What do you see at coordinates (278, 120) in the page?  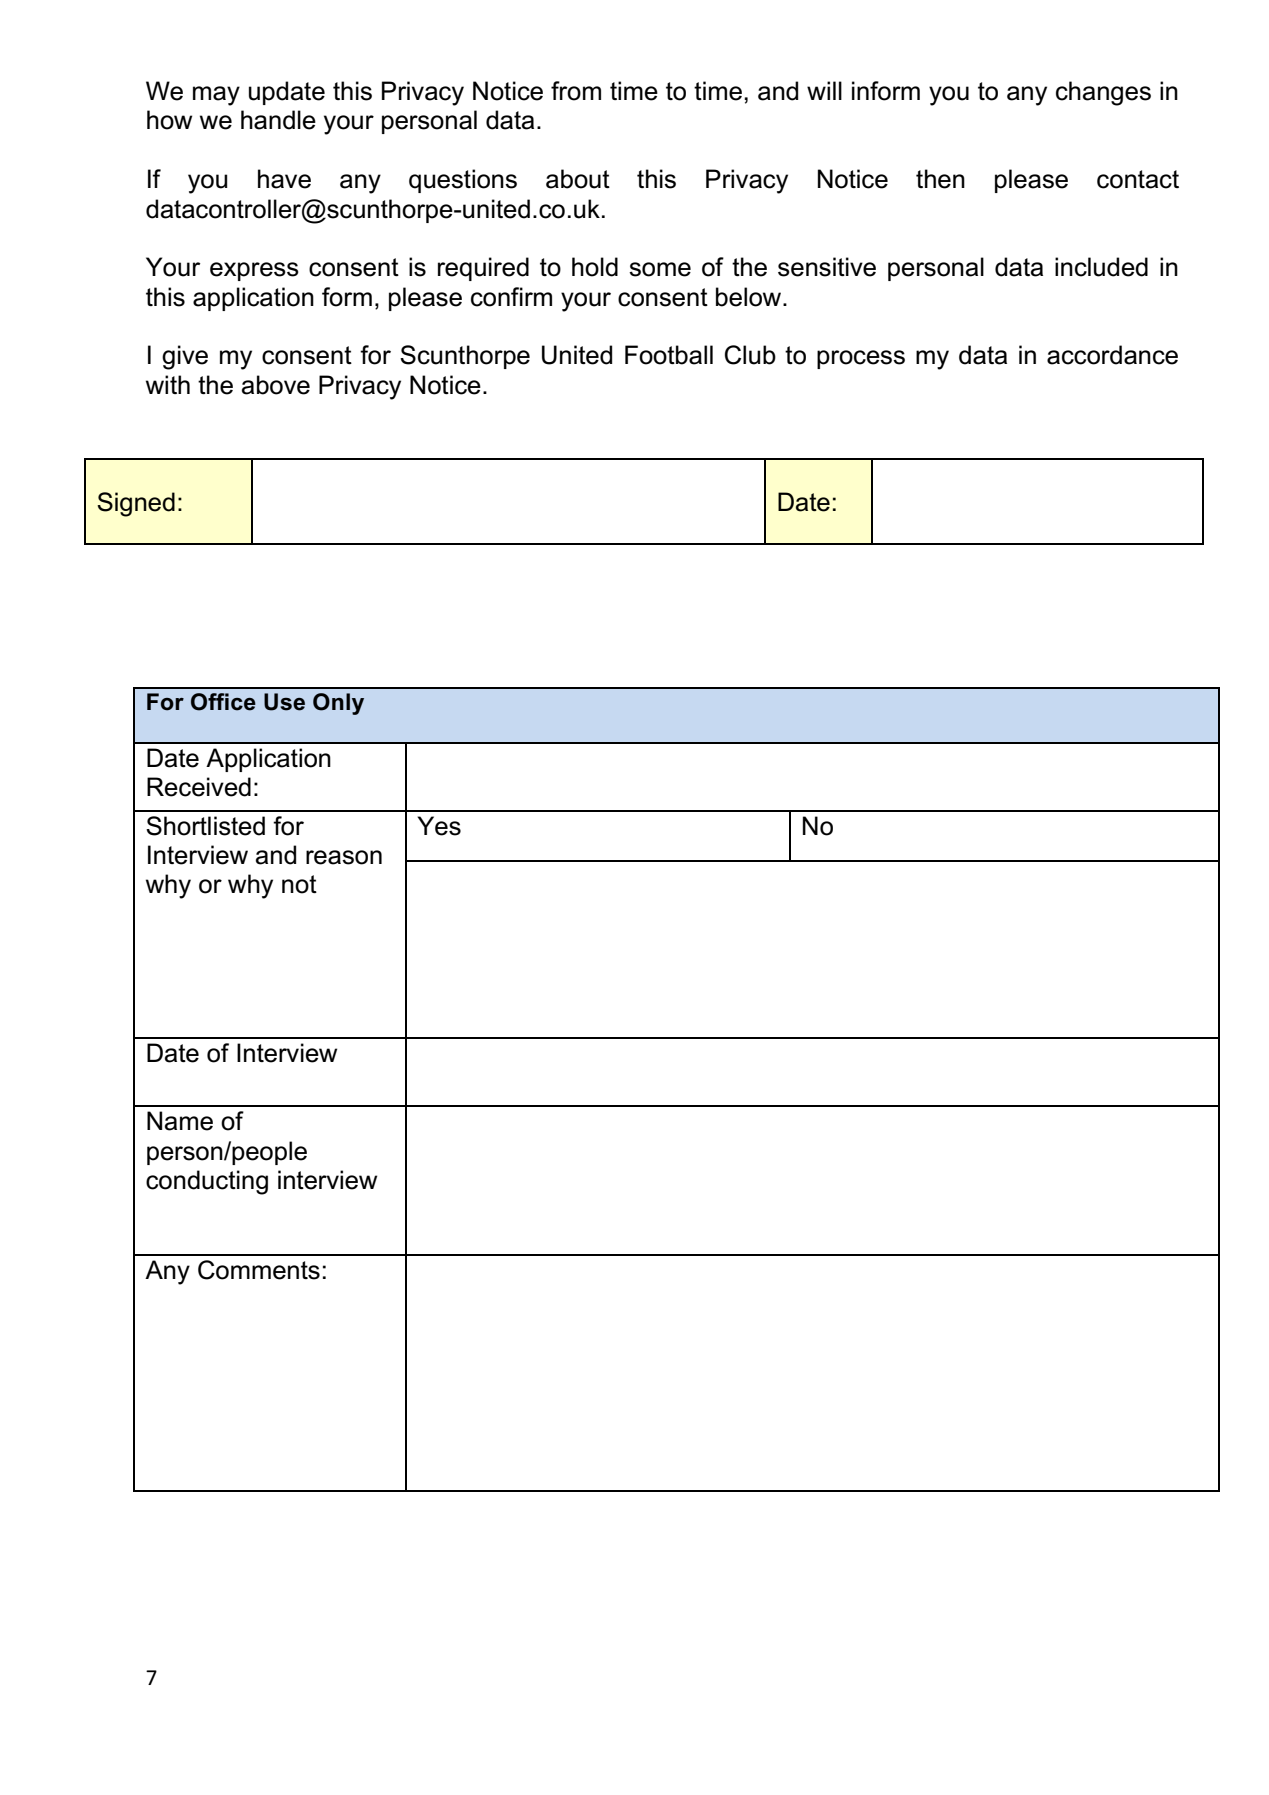 I see `handle` at bounding box center [278, 120].
